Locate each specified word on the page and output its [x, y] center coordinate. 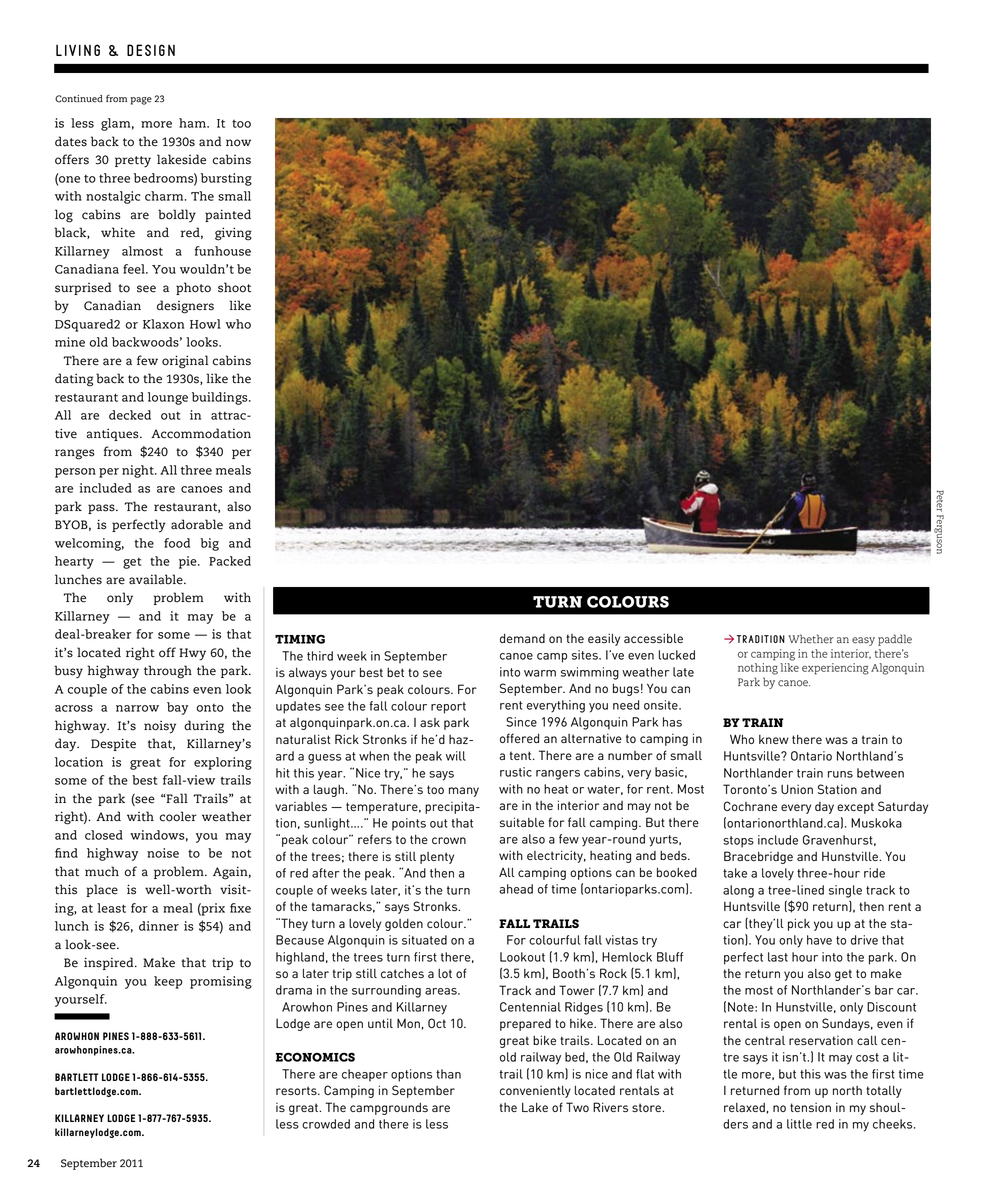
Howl [205, 324]
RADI [753, 639]
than [448, 1074]
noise [163, 853]
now [238, 143]
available [157, 579]
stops [738, 842]
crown [449, 840]
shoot [234, 287]
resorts [297, 1090]
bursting [226, 179]
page [141, 101]
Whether [811, 639]
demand [522, 638]
